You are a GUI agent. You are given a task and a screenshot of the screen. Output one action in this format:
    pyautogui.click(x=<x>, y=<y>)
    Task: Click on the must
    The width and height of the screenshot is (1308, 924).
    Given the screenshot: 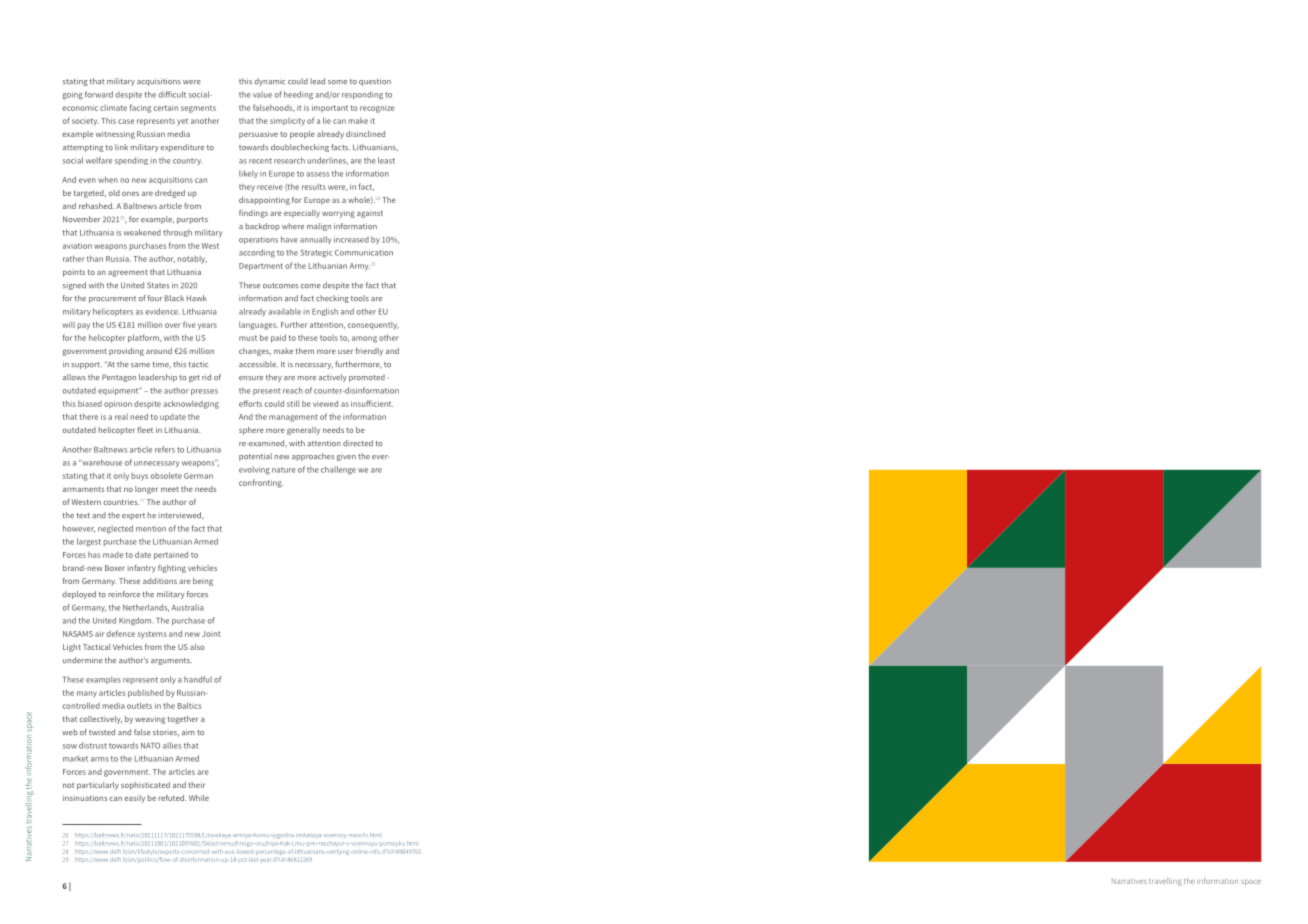 What is the action you would take?
    pyautogui.click(x=248, y=338)
